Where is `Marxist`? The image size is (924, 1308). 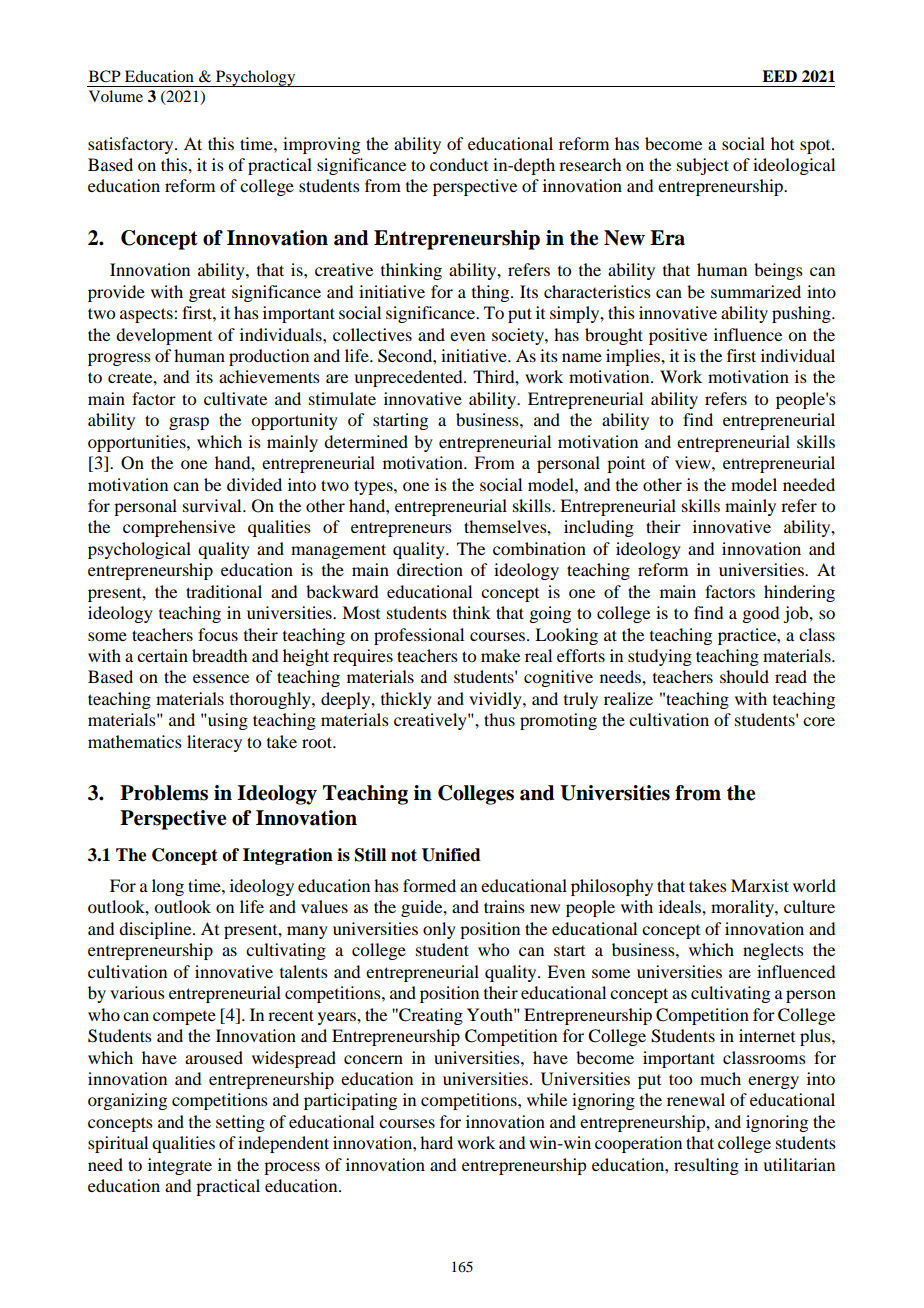 Marxist is located at coordinates (760, 885).
